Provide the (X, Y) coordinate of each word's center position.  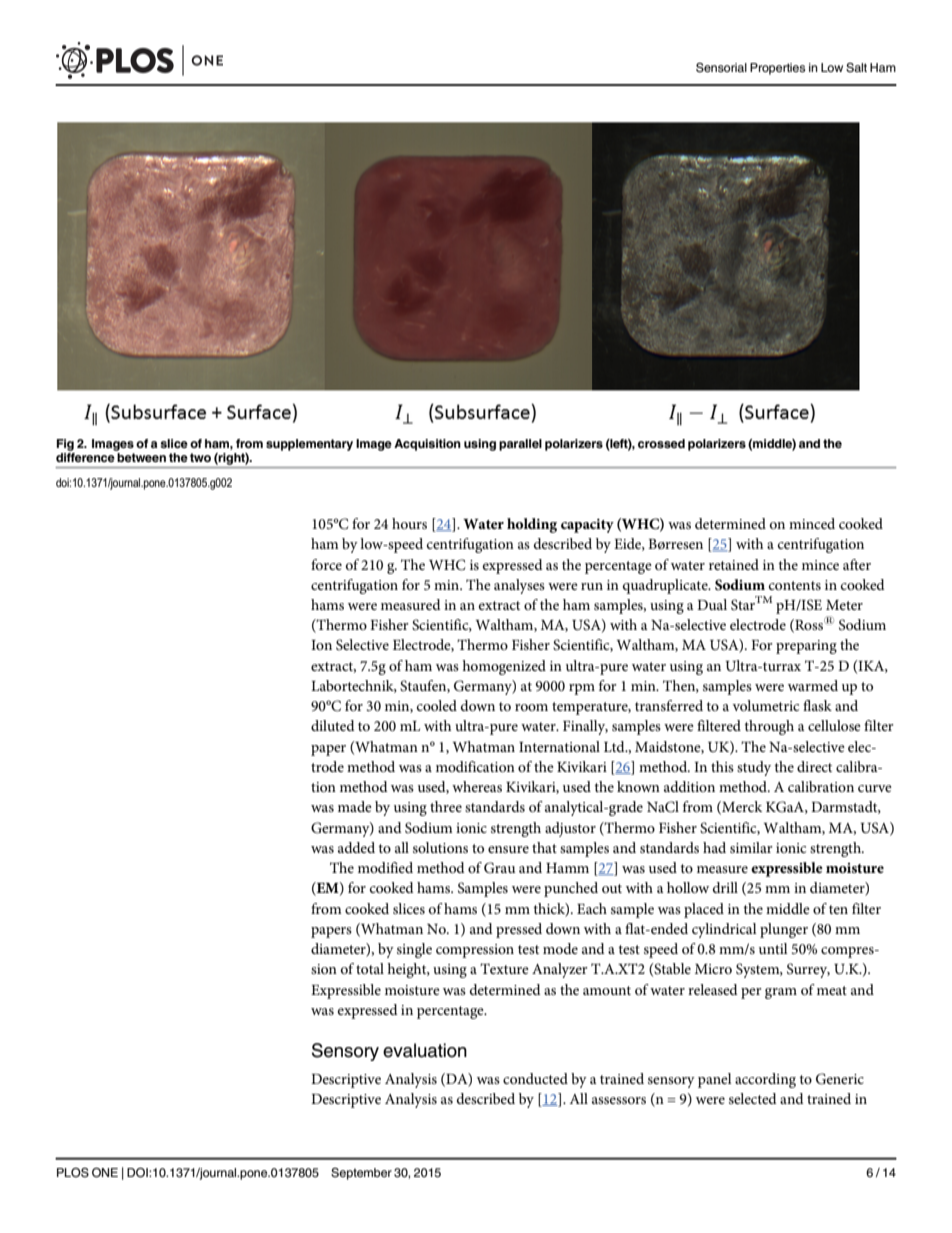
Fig (65, 445)
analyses (519, 586)
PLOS (73, 1173)
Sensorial (721, 68)
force (326, 564)
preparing (806, 647)
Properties (777, 69)
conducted (535, 1078)
